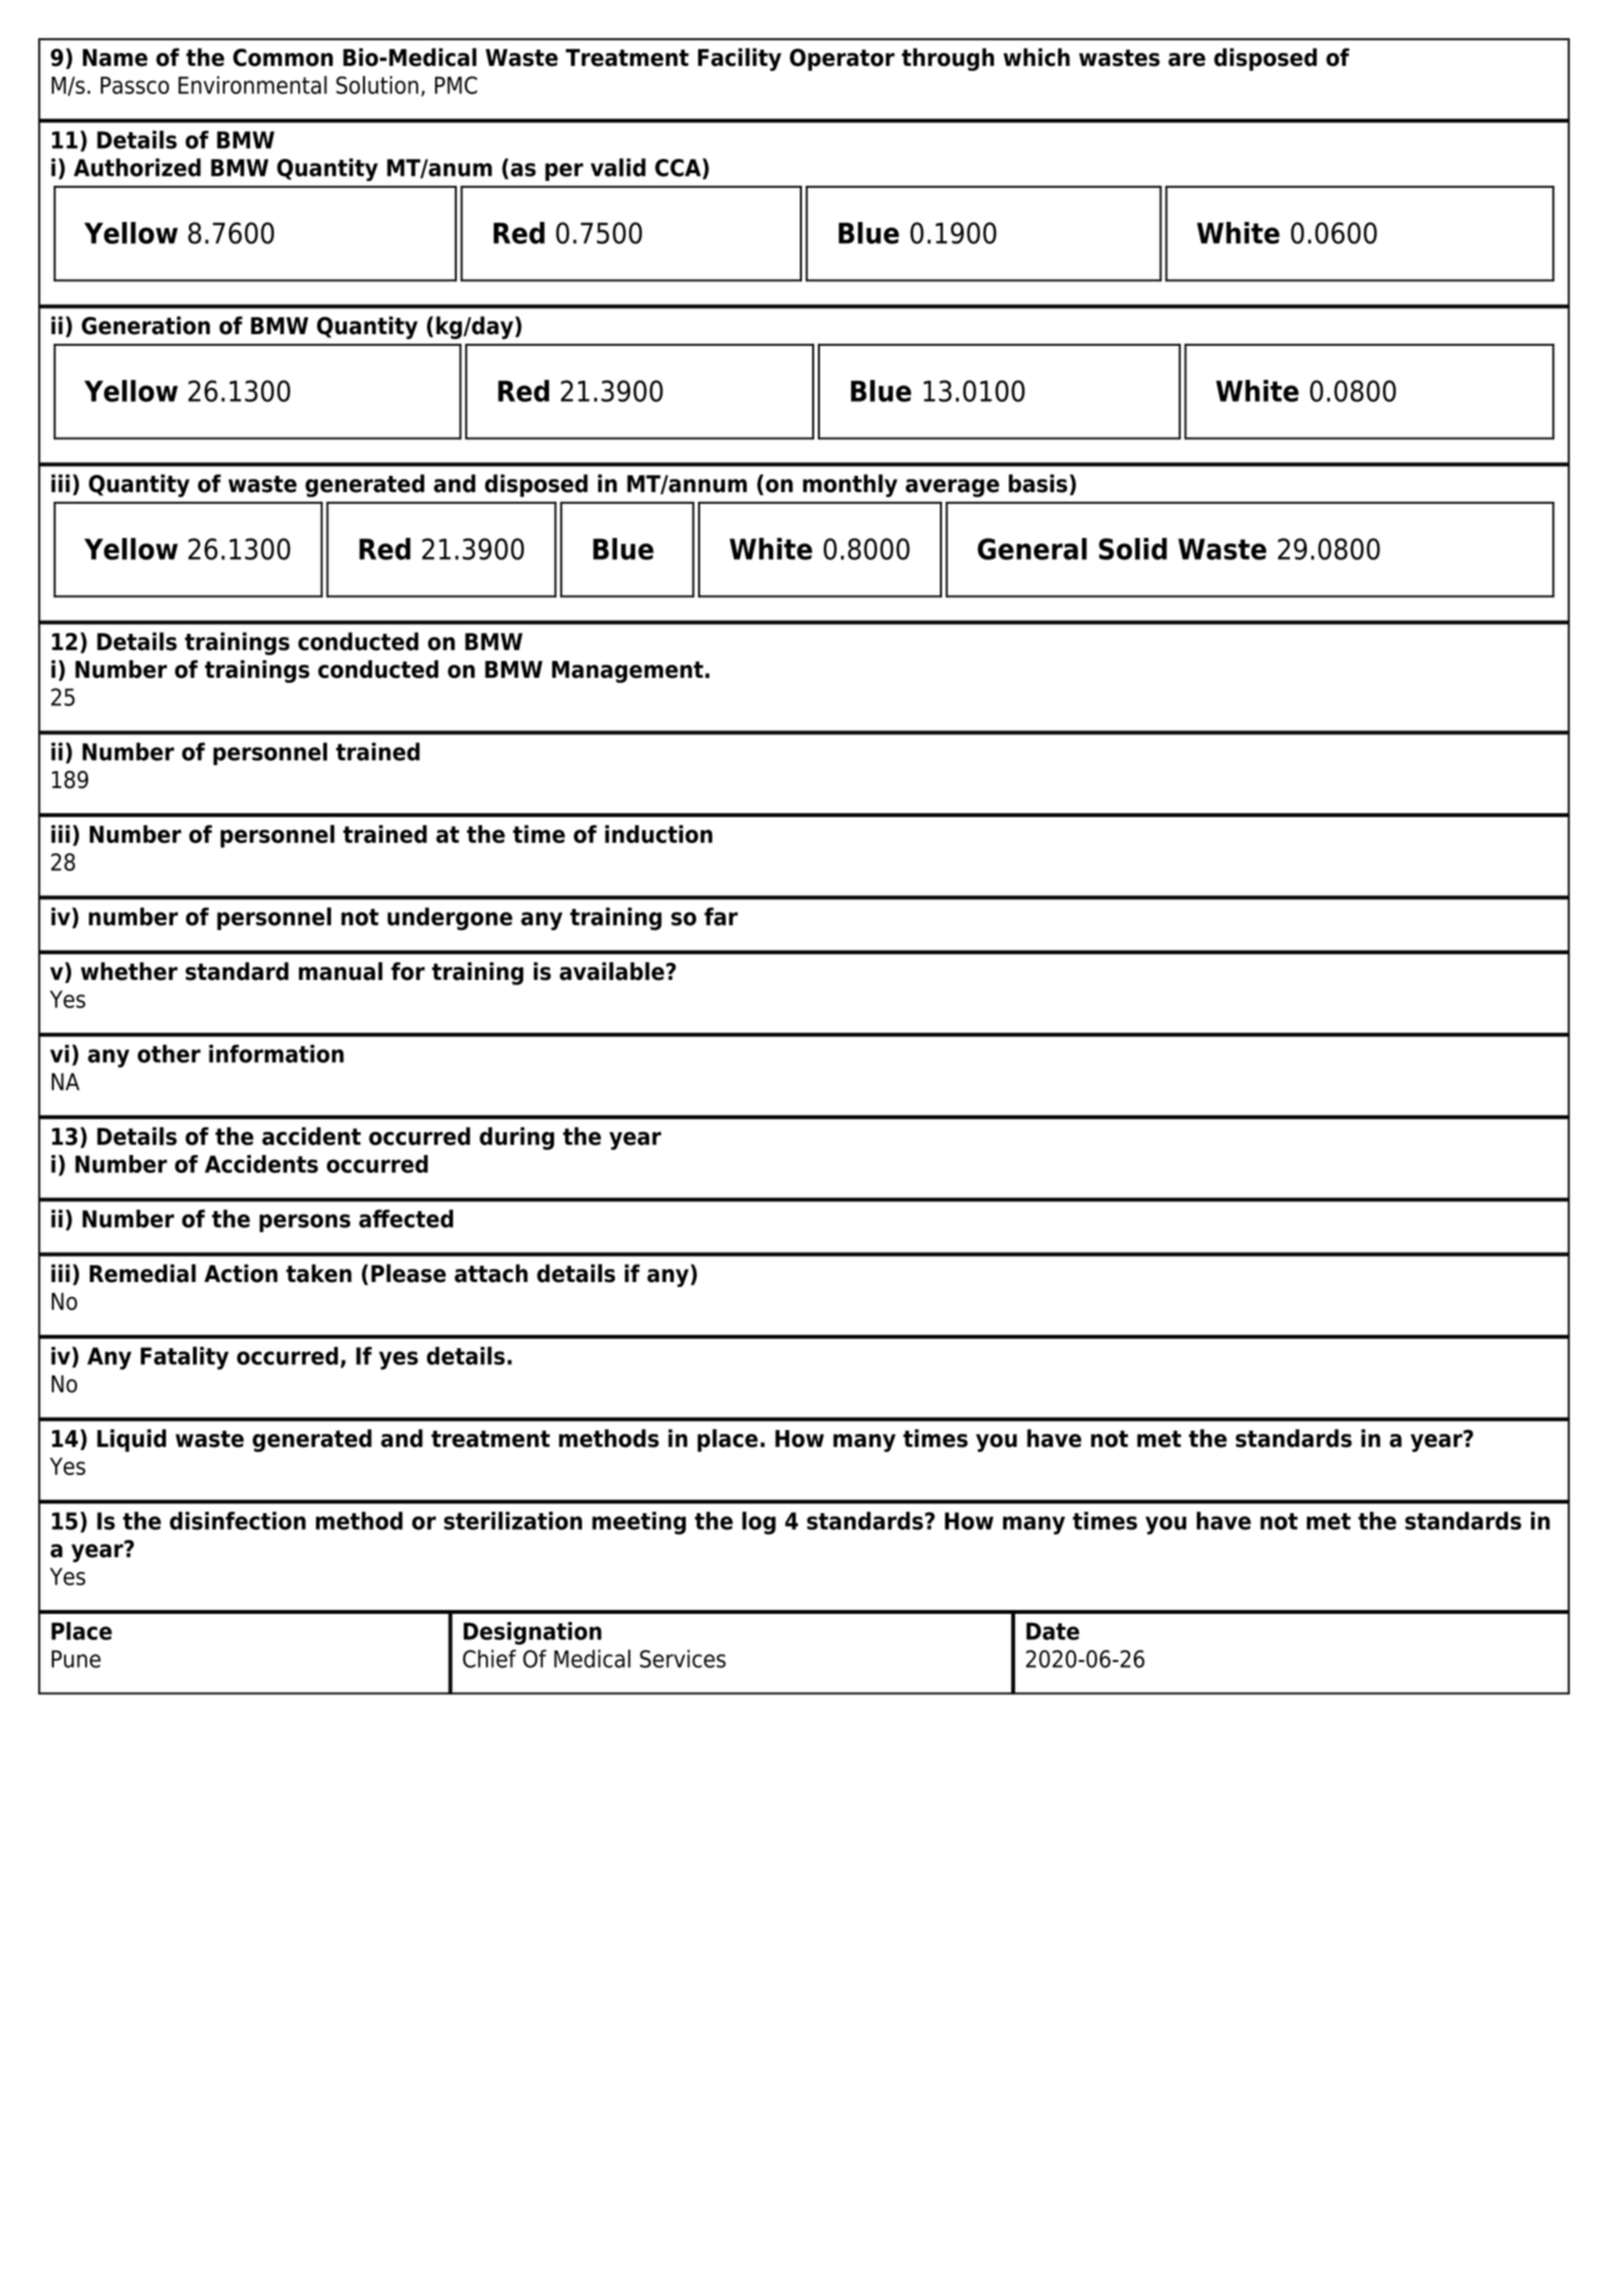 The width and height of the screenshot is (1608, 2273). I want to click on Date, so click(1052, 1631).
